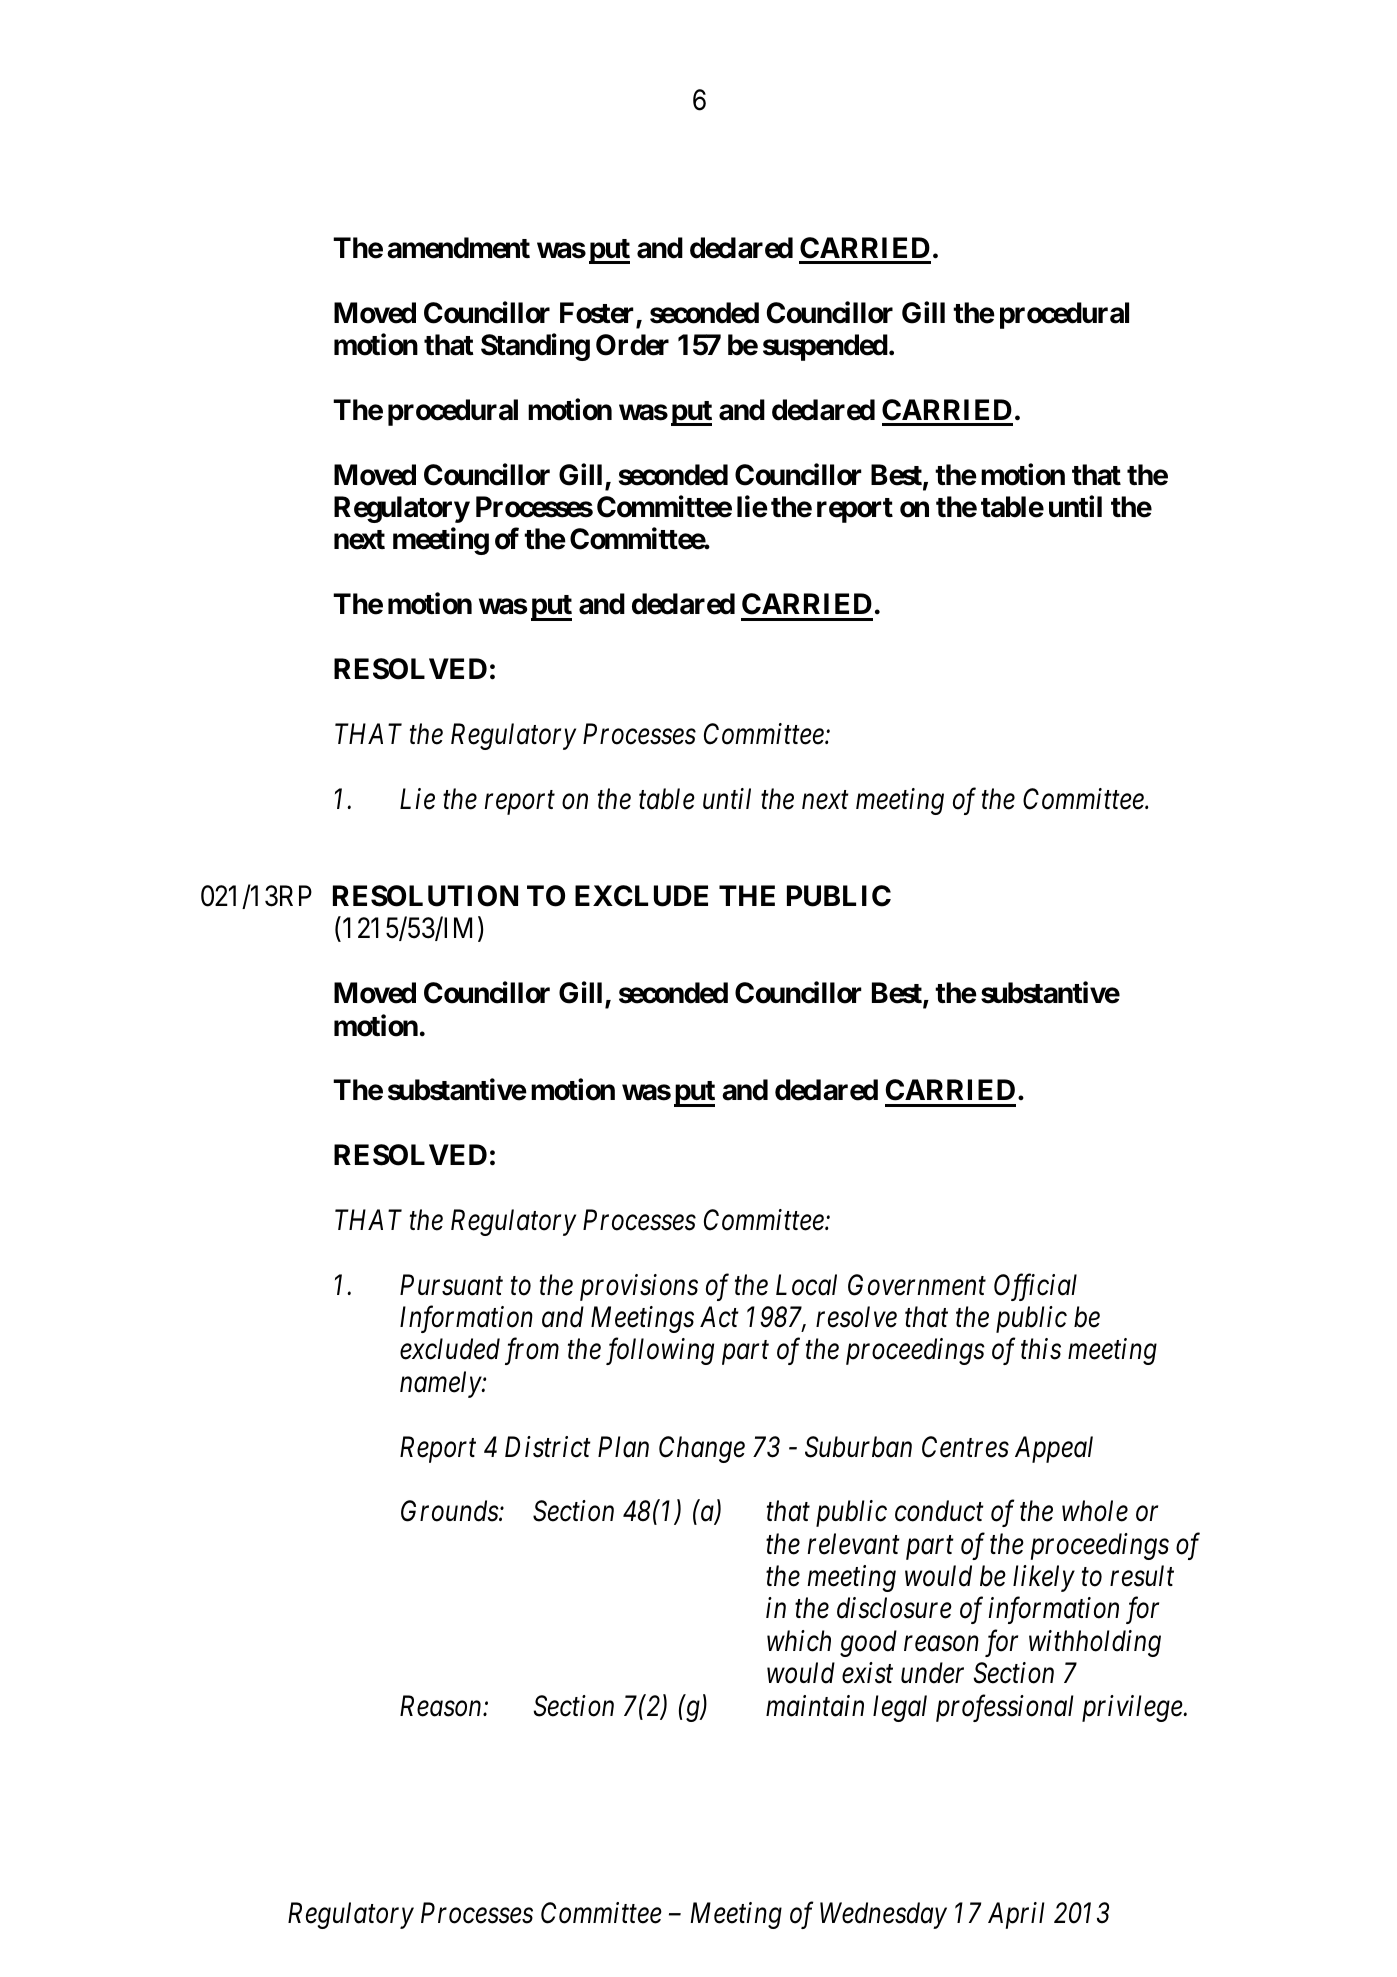 The height and width of the screenshot is (1977, 1397). What do you see at coordinates (825, 347) in the screenshot?
I see `suspended` at bounding box center [825, 347].
